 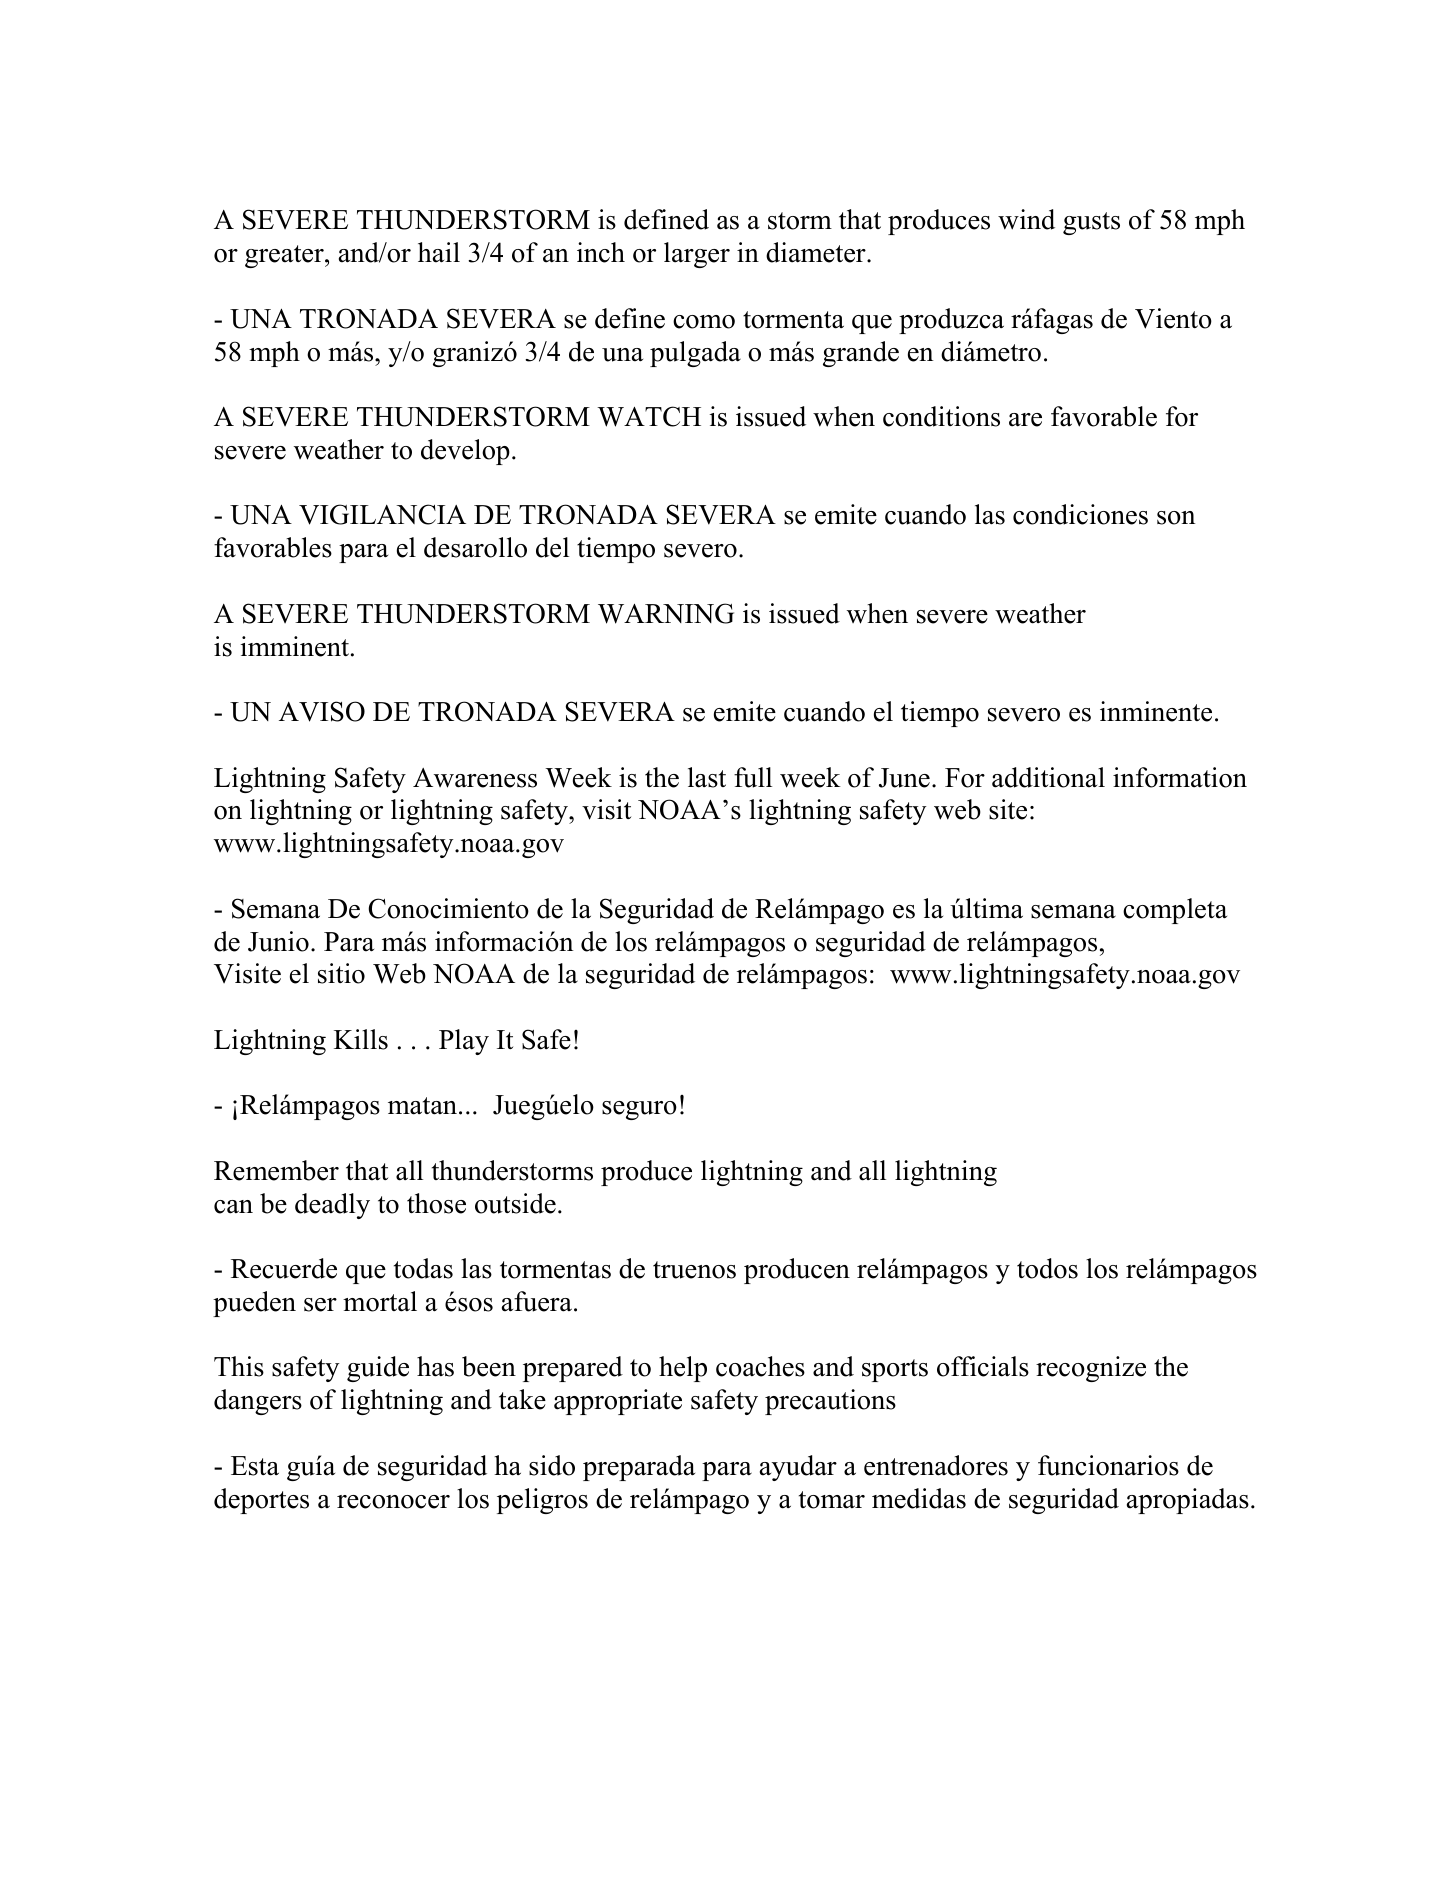 What do you see at coordinates (1091, 223) in the document?
I see `gusts` at bounding box center [1091, 223].
